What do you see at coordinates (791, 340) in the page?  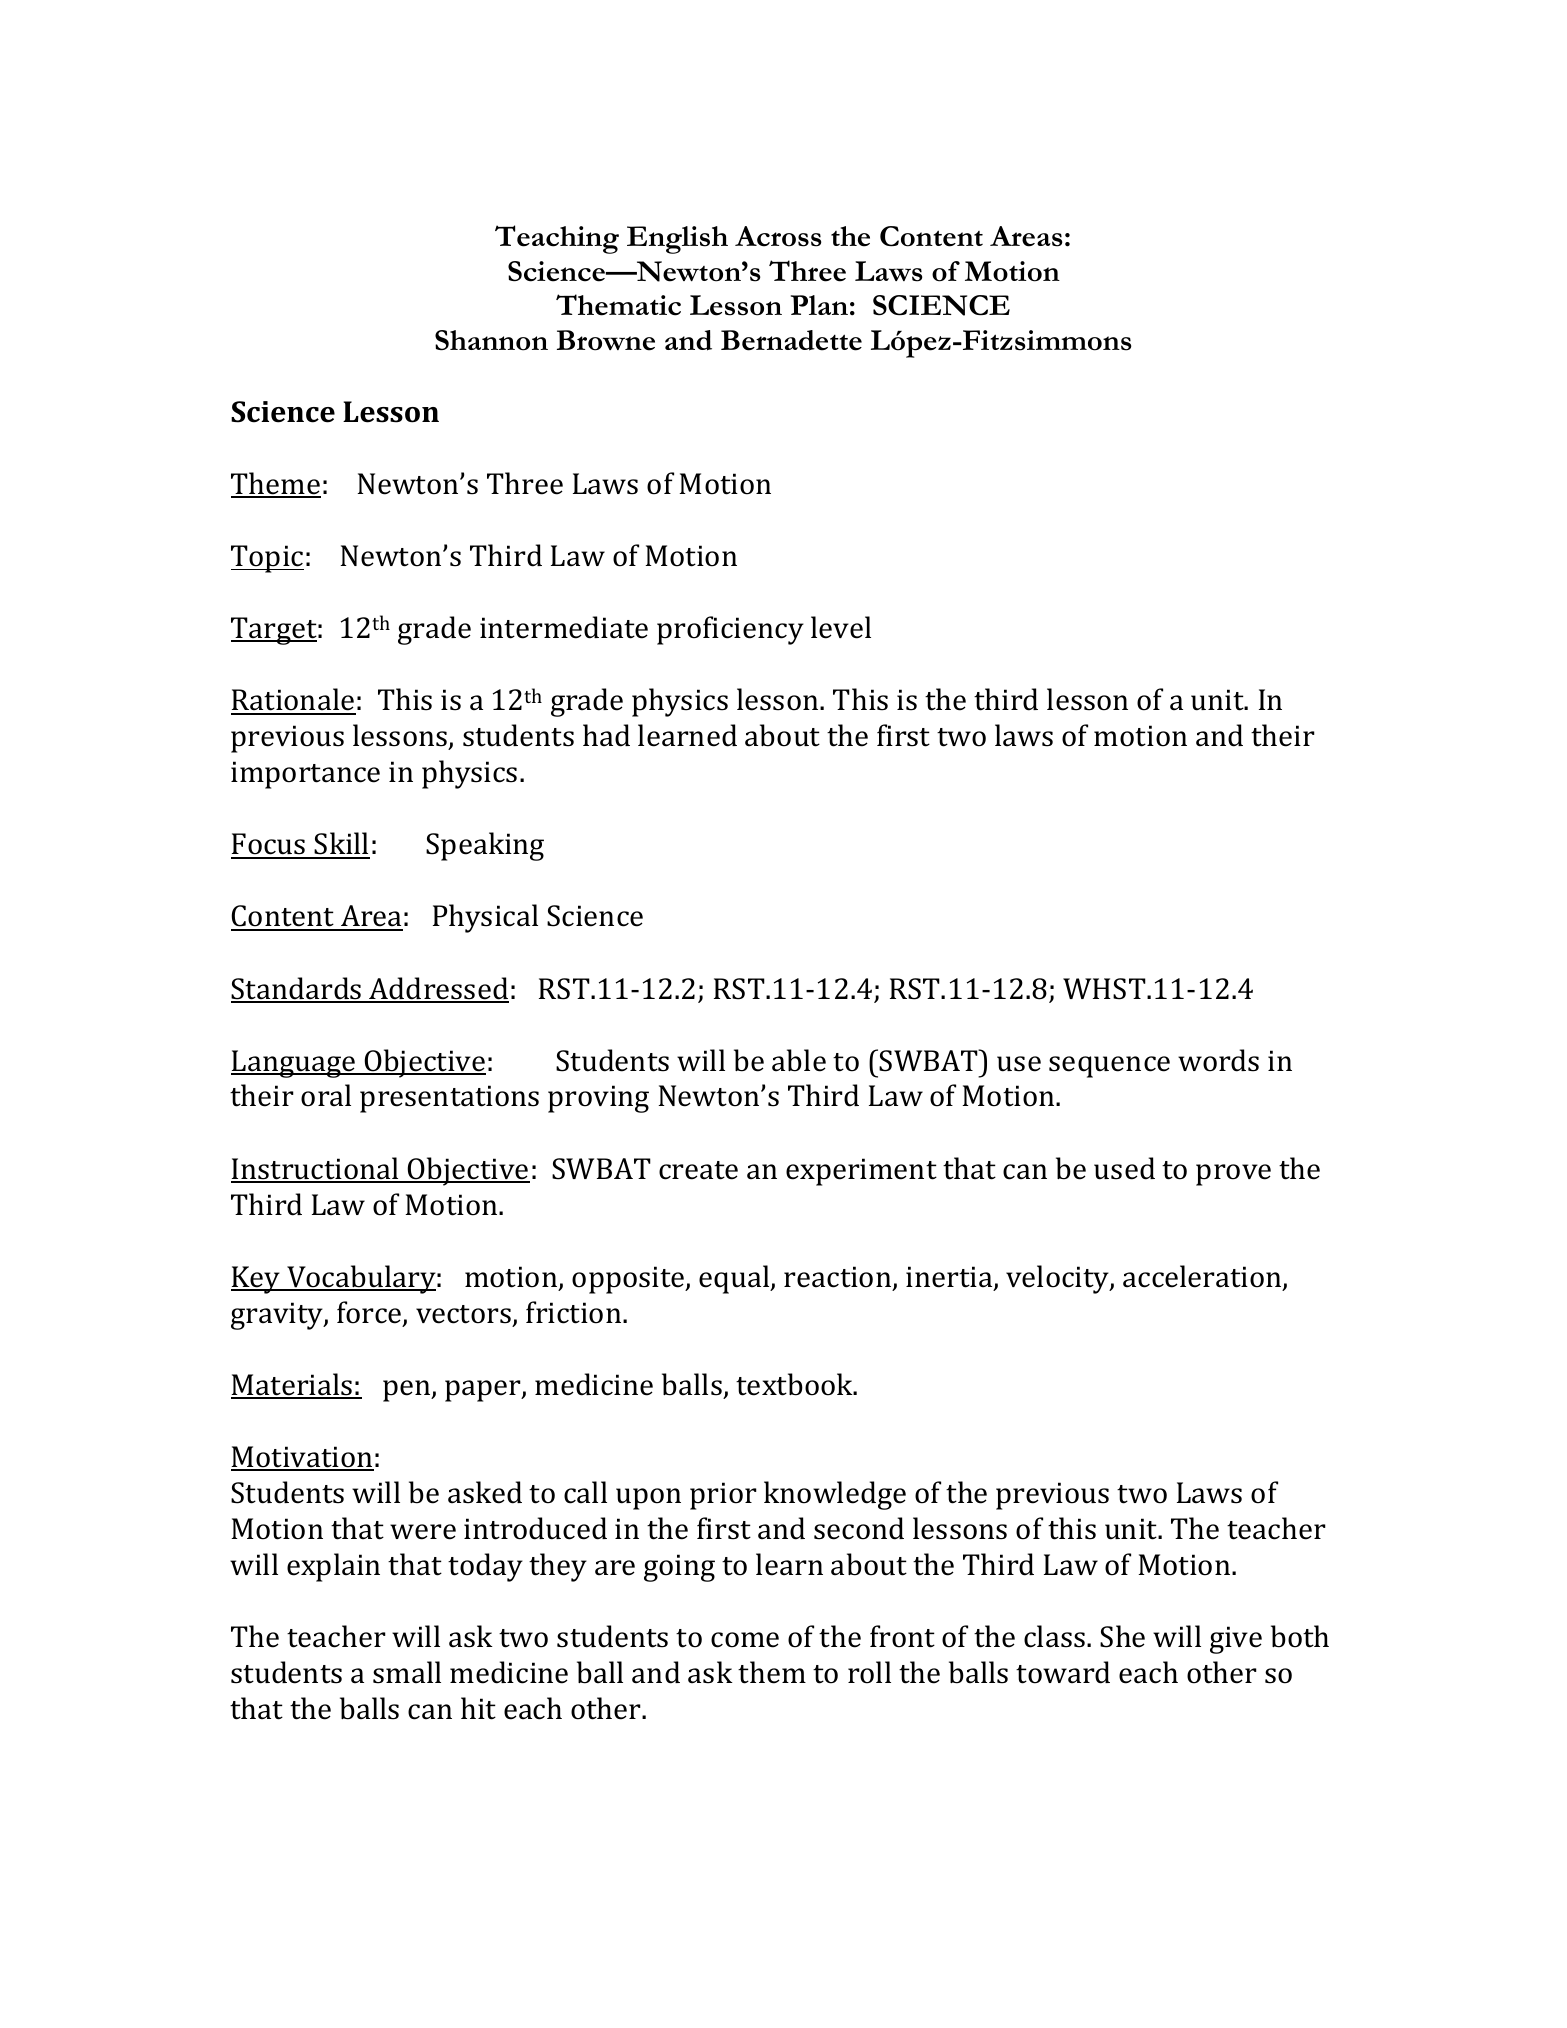 I see `Bernadette` at bounding box center [791, 340].
